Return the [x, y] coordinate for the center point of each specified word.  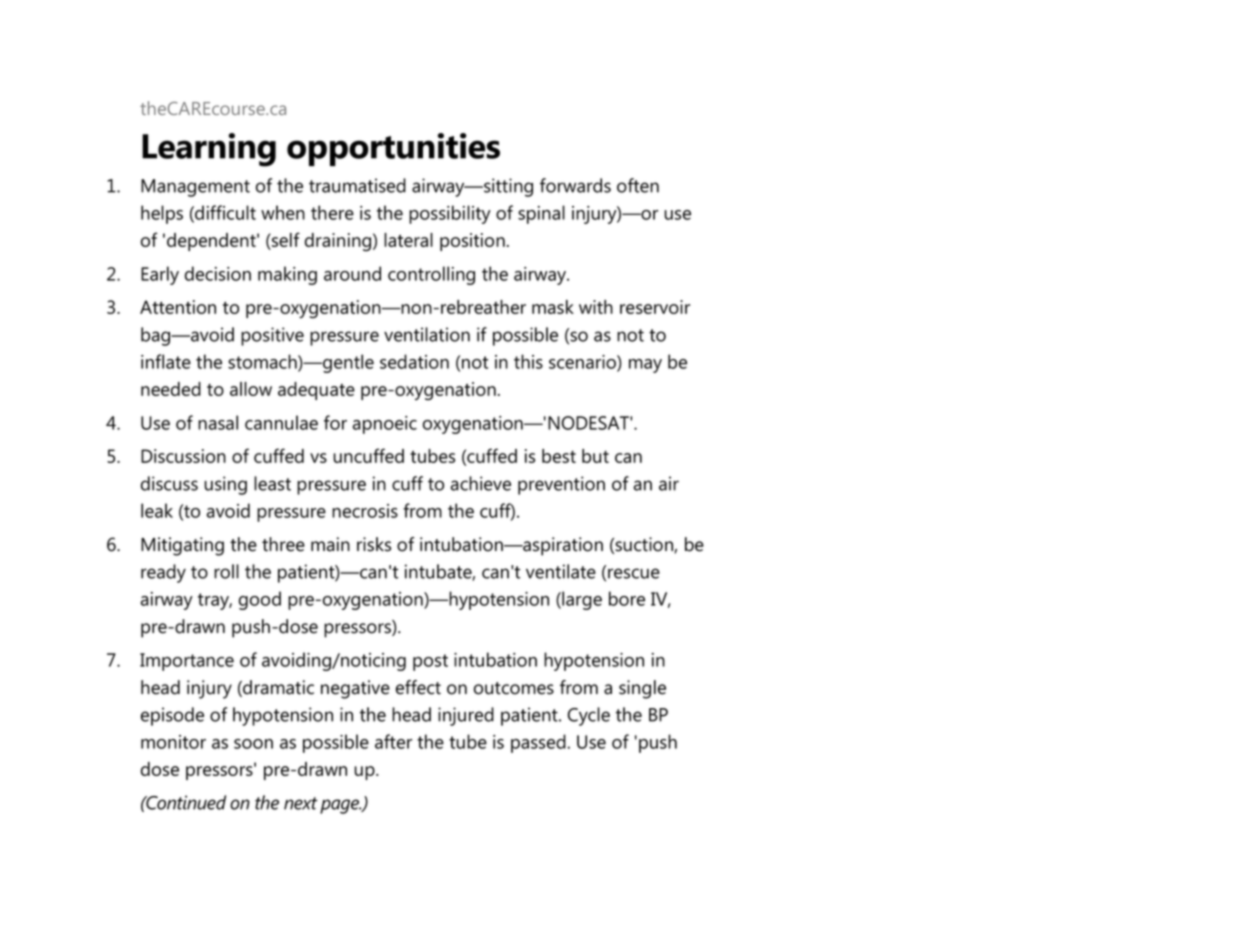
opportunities [393, 149]
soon [253, 744]
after [393, 741]
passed [538, 743]
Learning [209, 150]
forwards [575, 185]
